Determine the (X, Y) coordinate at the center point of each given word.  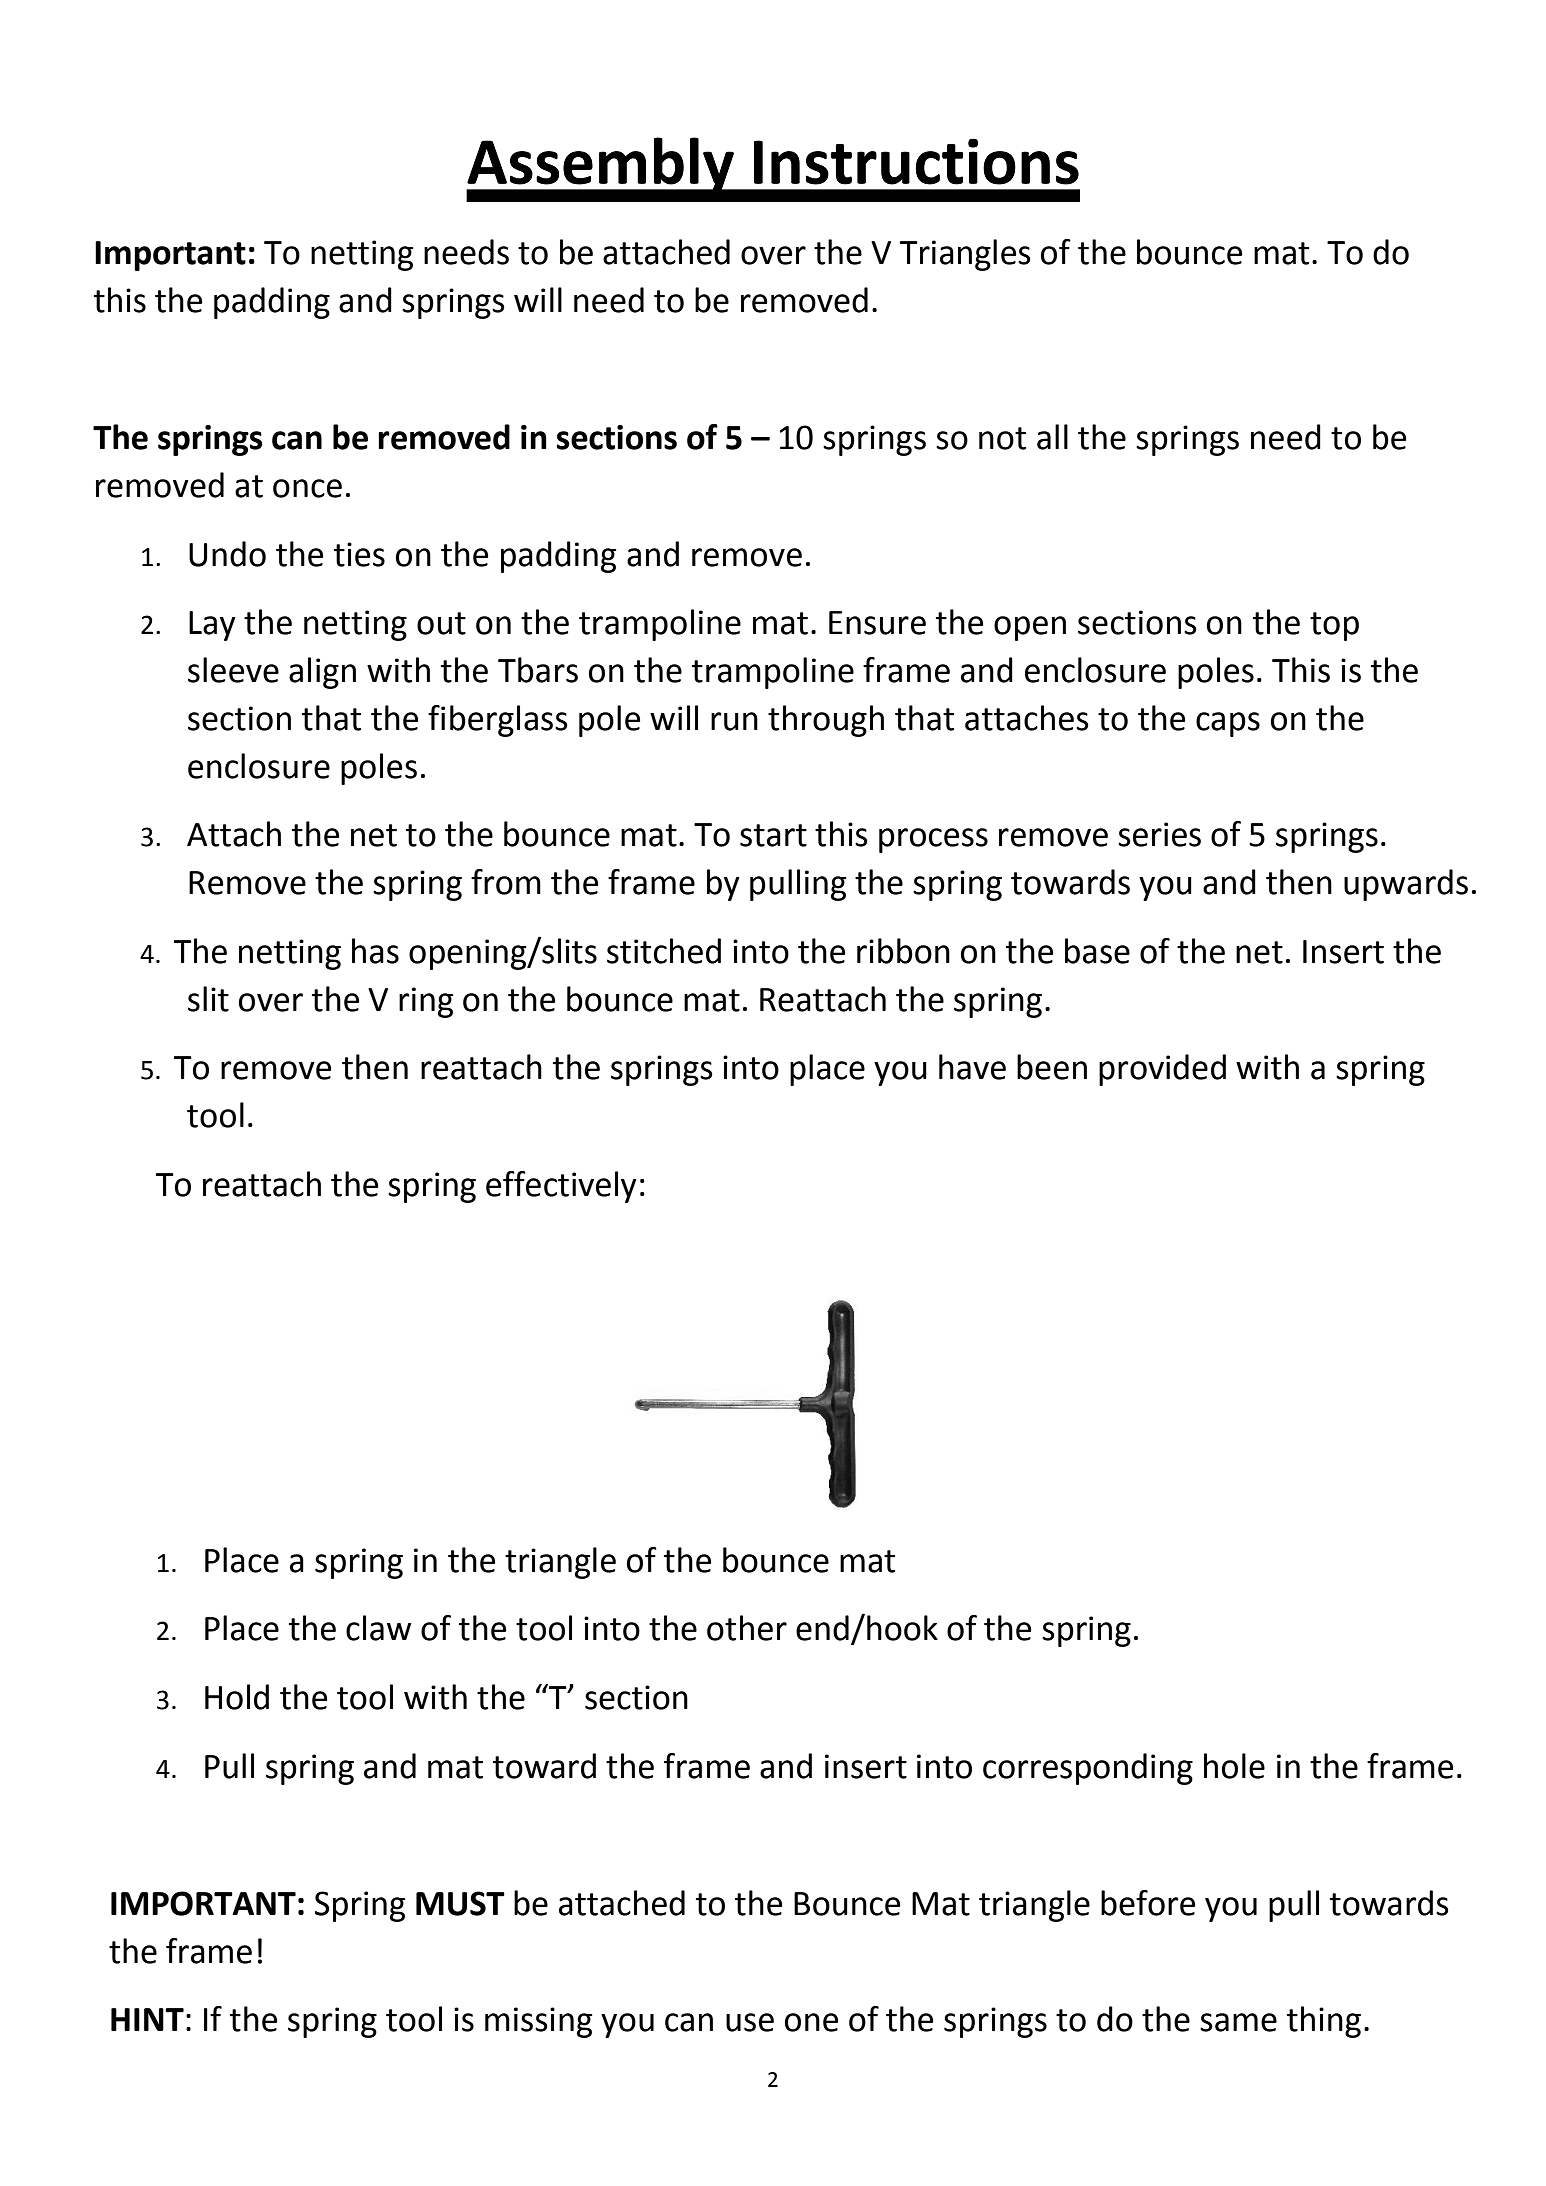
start (773, 835)
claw (379, 1628)
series (1159, 834)
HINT (147, 2019)
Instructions (916, 161)
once (307, 488)
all (1052, 437)
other (747, 1628)
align (322, 673)
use (750, 2022)
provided (1162, 1070)
